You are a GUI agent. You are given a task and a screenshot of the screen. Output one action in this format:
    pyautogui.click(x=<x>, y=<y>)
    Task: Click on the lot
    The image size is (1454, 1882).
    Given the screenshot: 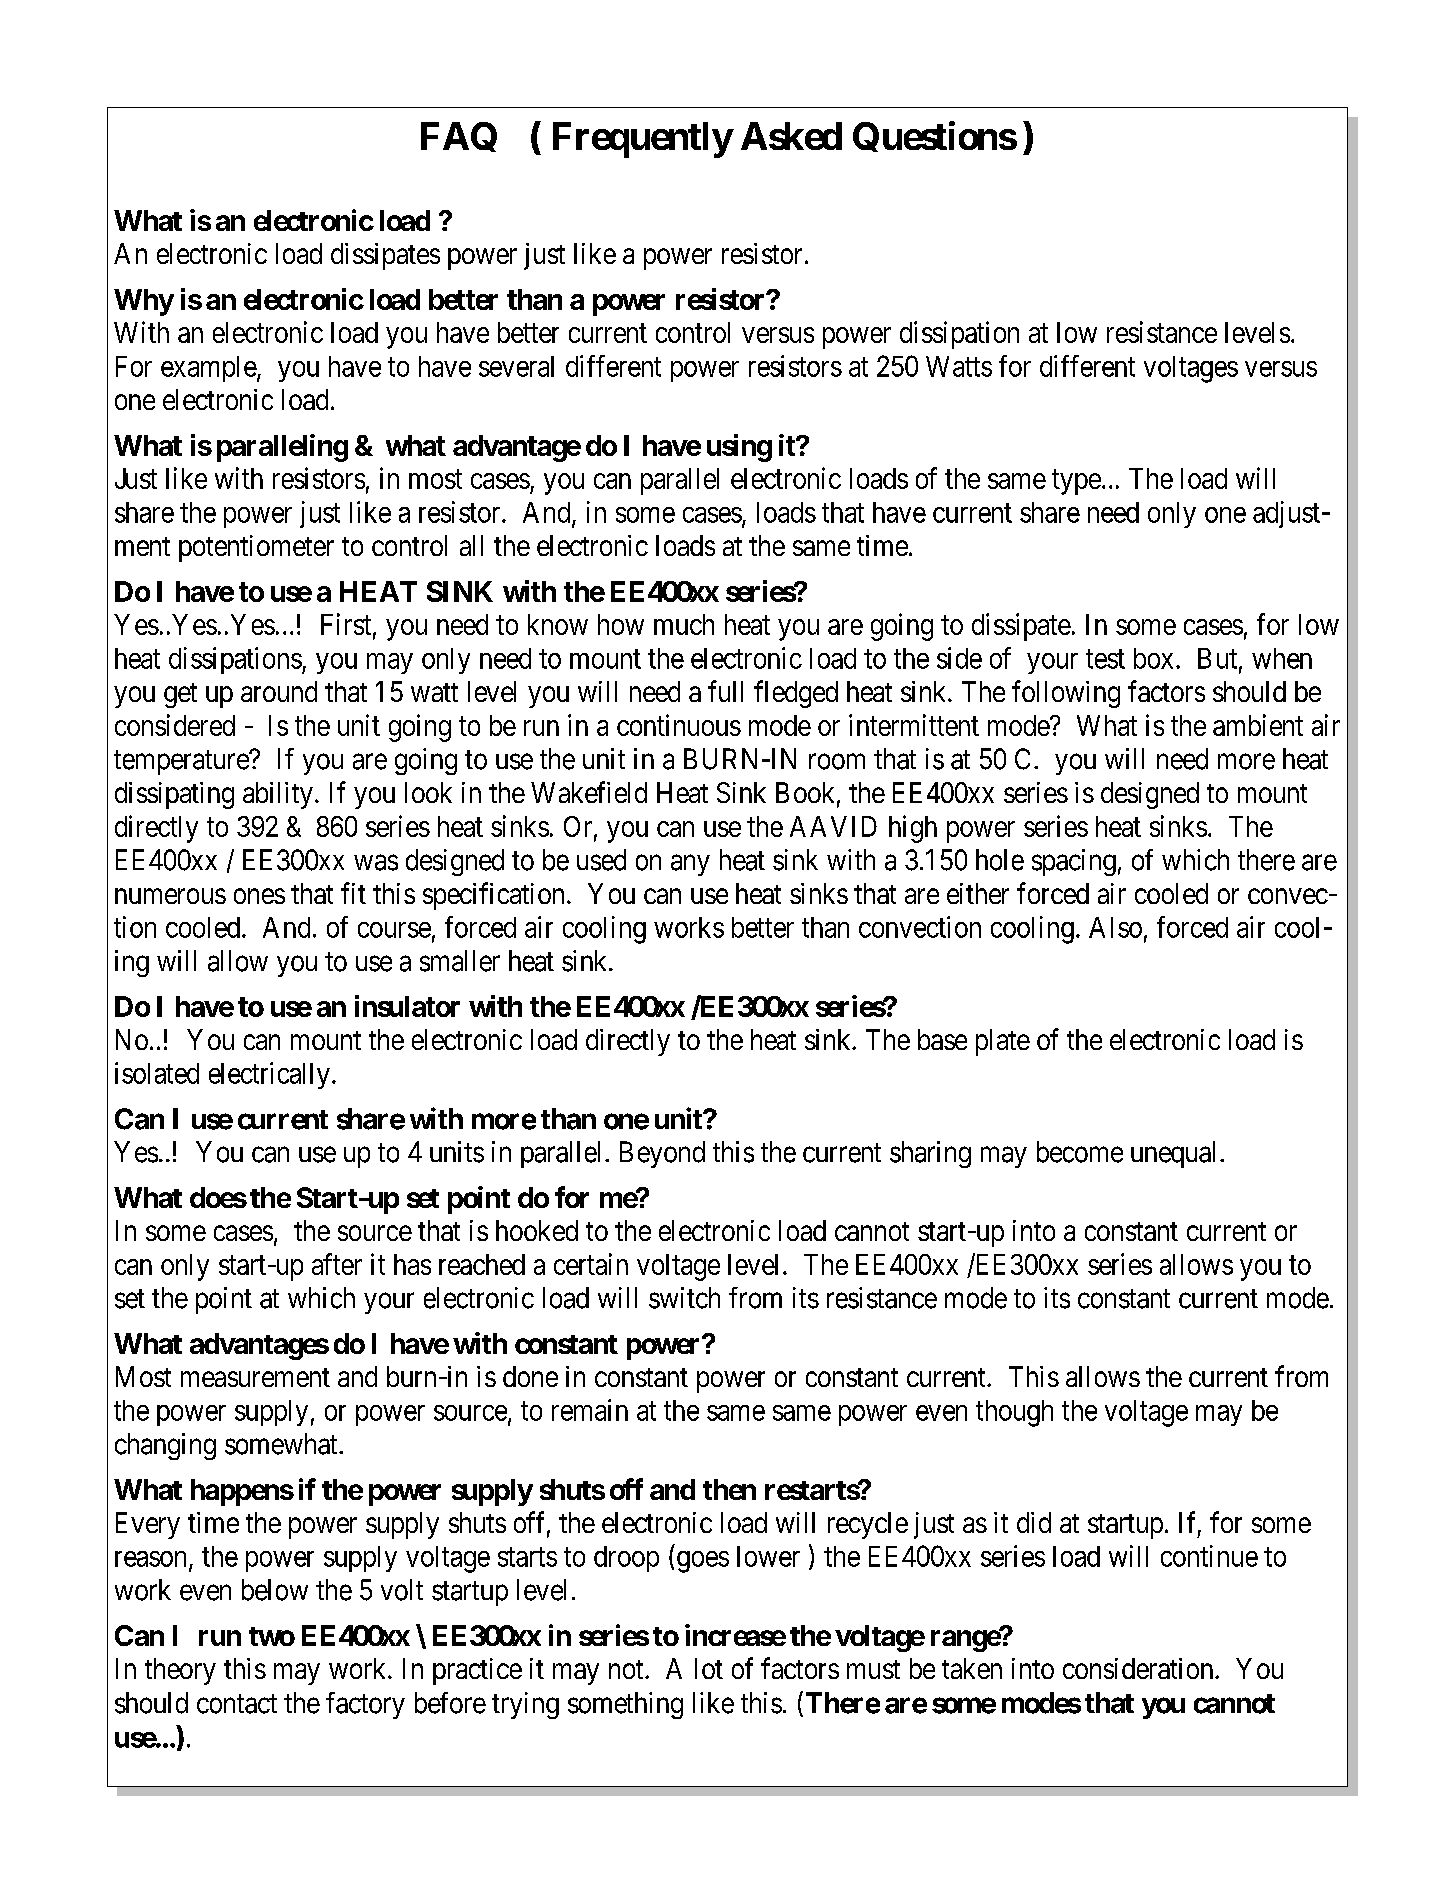 What is the action you would take?
    pyautogui.click(x=709, y=1668)
